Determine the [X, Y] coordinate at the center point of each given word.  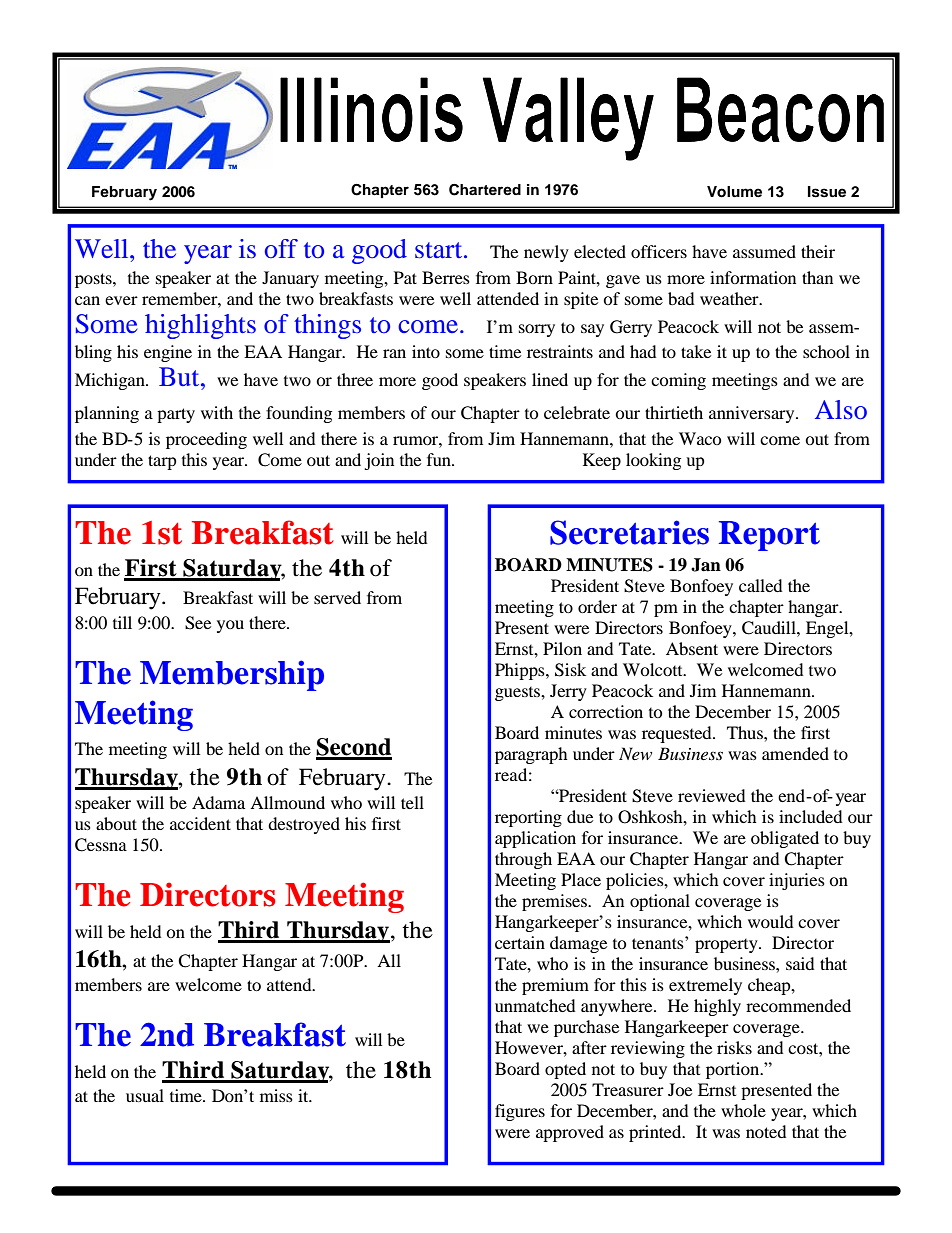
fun [440, 459]
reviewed [712, 795]
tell [412, 802]
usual [145, 1095]
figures [520, 1112]
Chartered [485, 190]
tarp [162, 462]
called [761, 585]
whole [743, 1110]
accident [200, 823]
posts [94, 280]
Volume [734, 192]
